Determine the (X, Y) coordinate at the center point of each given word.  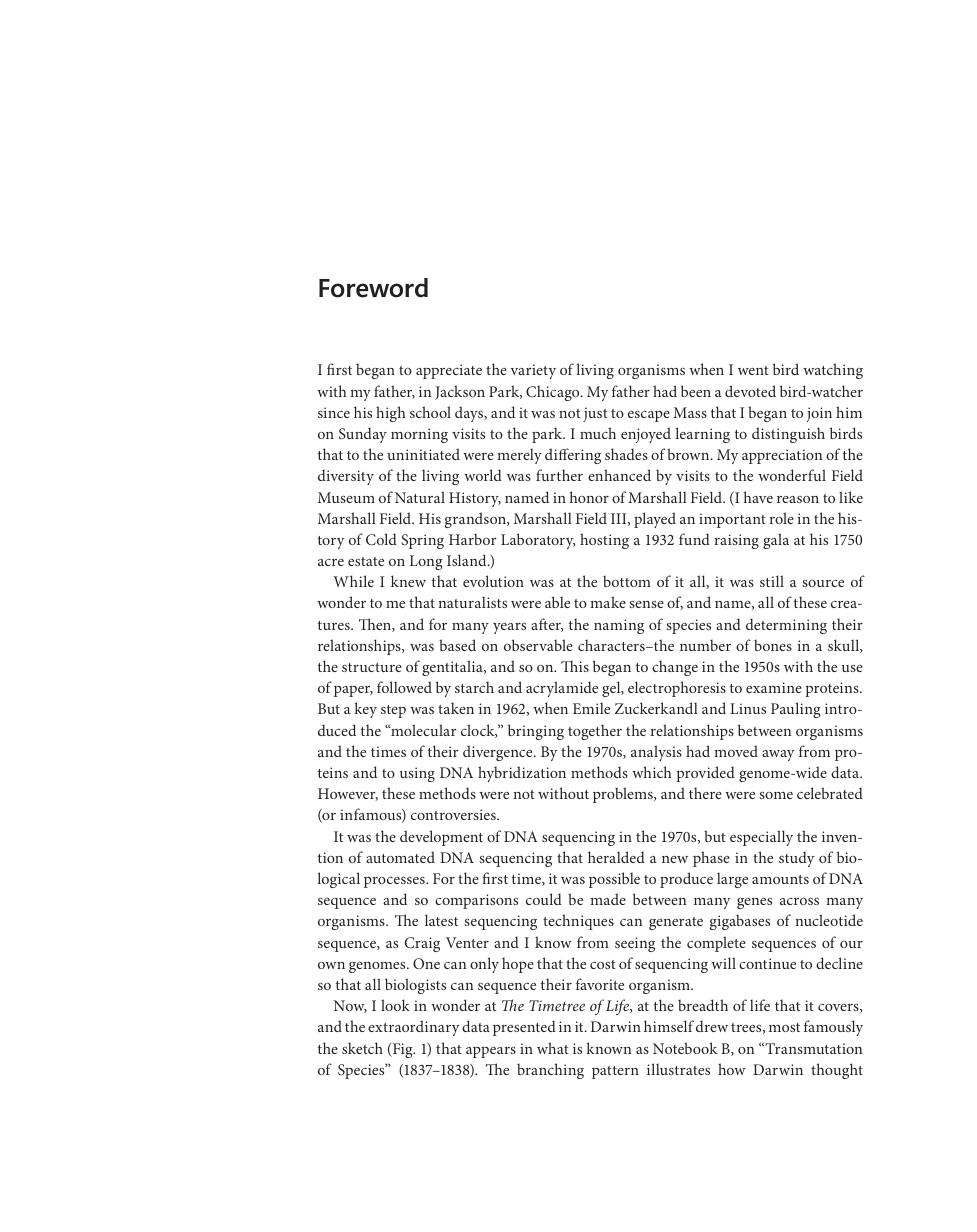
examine (774, 687)
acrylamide (562, 689)
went (753, 370)
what (553, 1048)
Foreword (373, 288)
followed (404, 687)
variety (533, 371)
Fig (403, 1050)
